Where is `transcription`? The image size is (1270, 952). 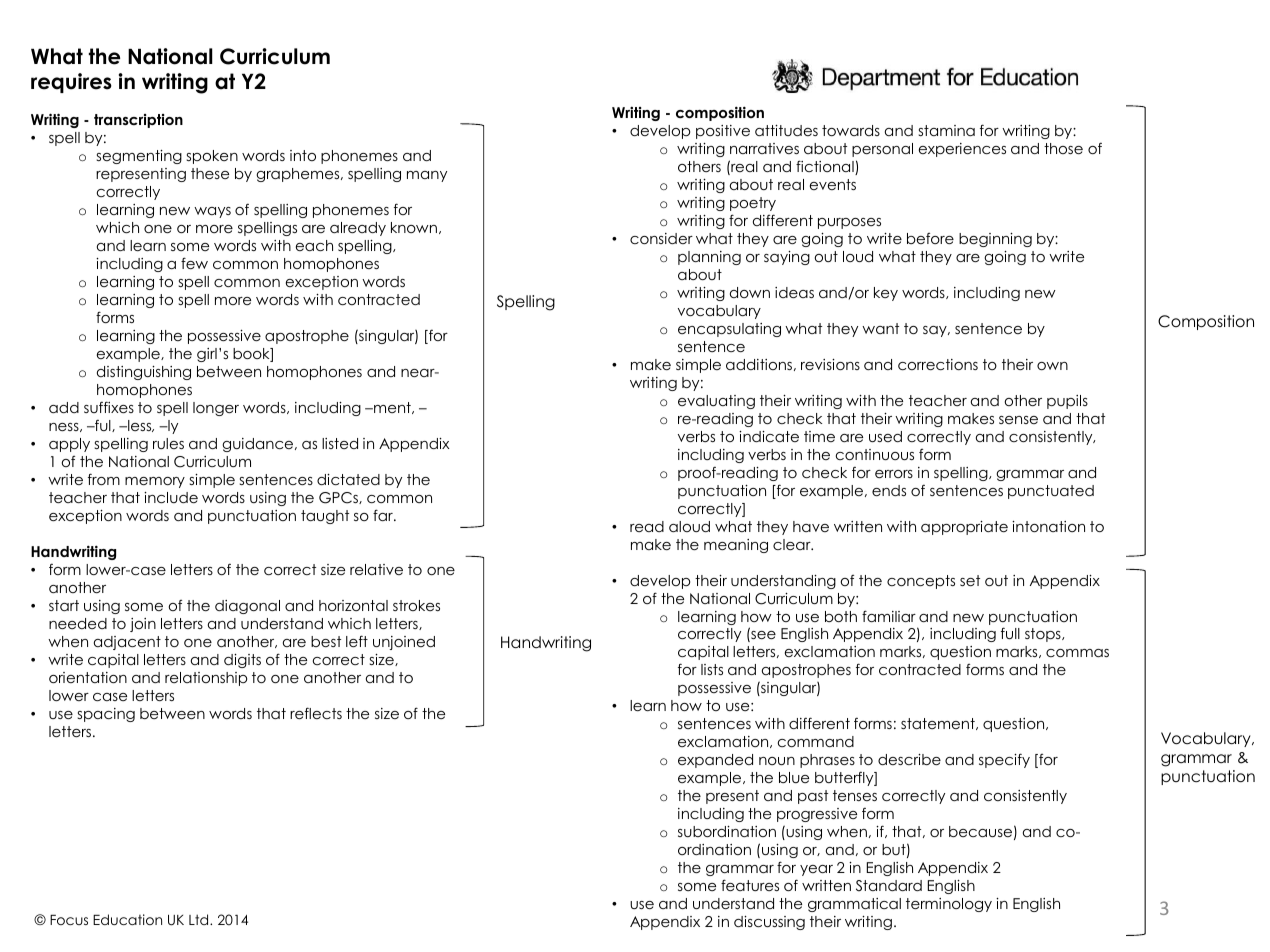 transcription is located at coordinates (138, 121).
